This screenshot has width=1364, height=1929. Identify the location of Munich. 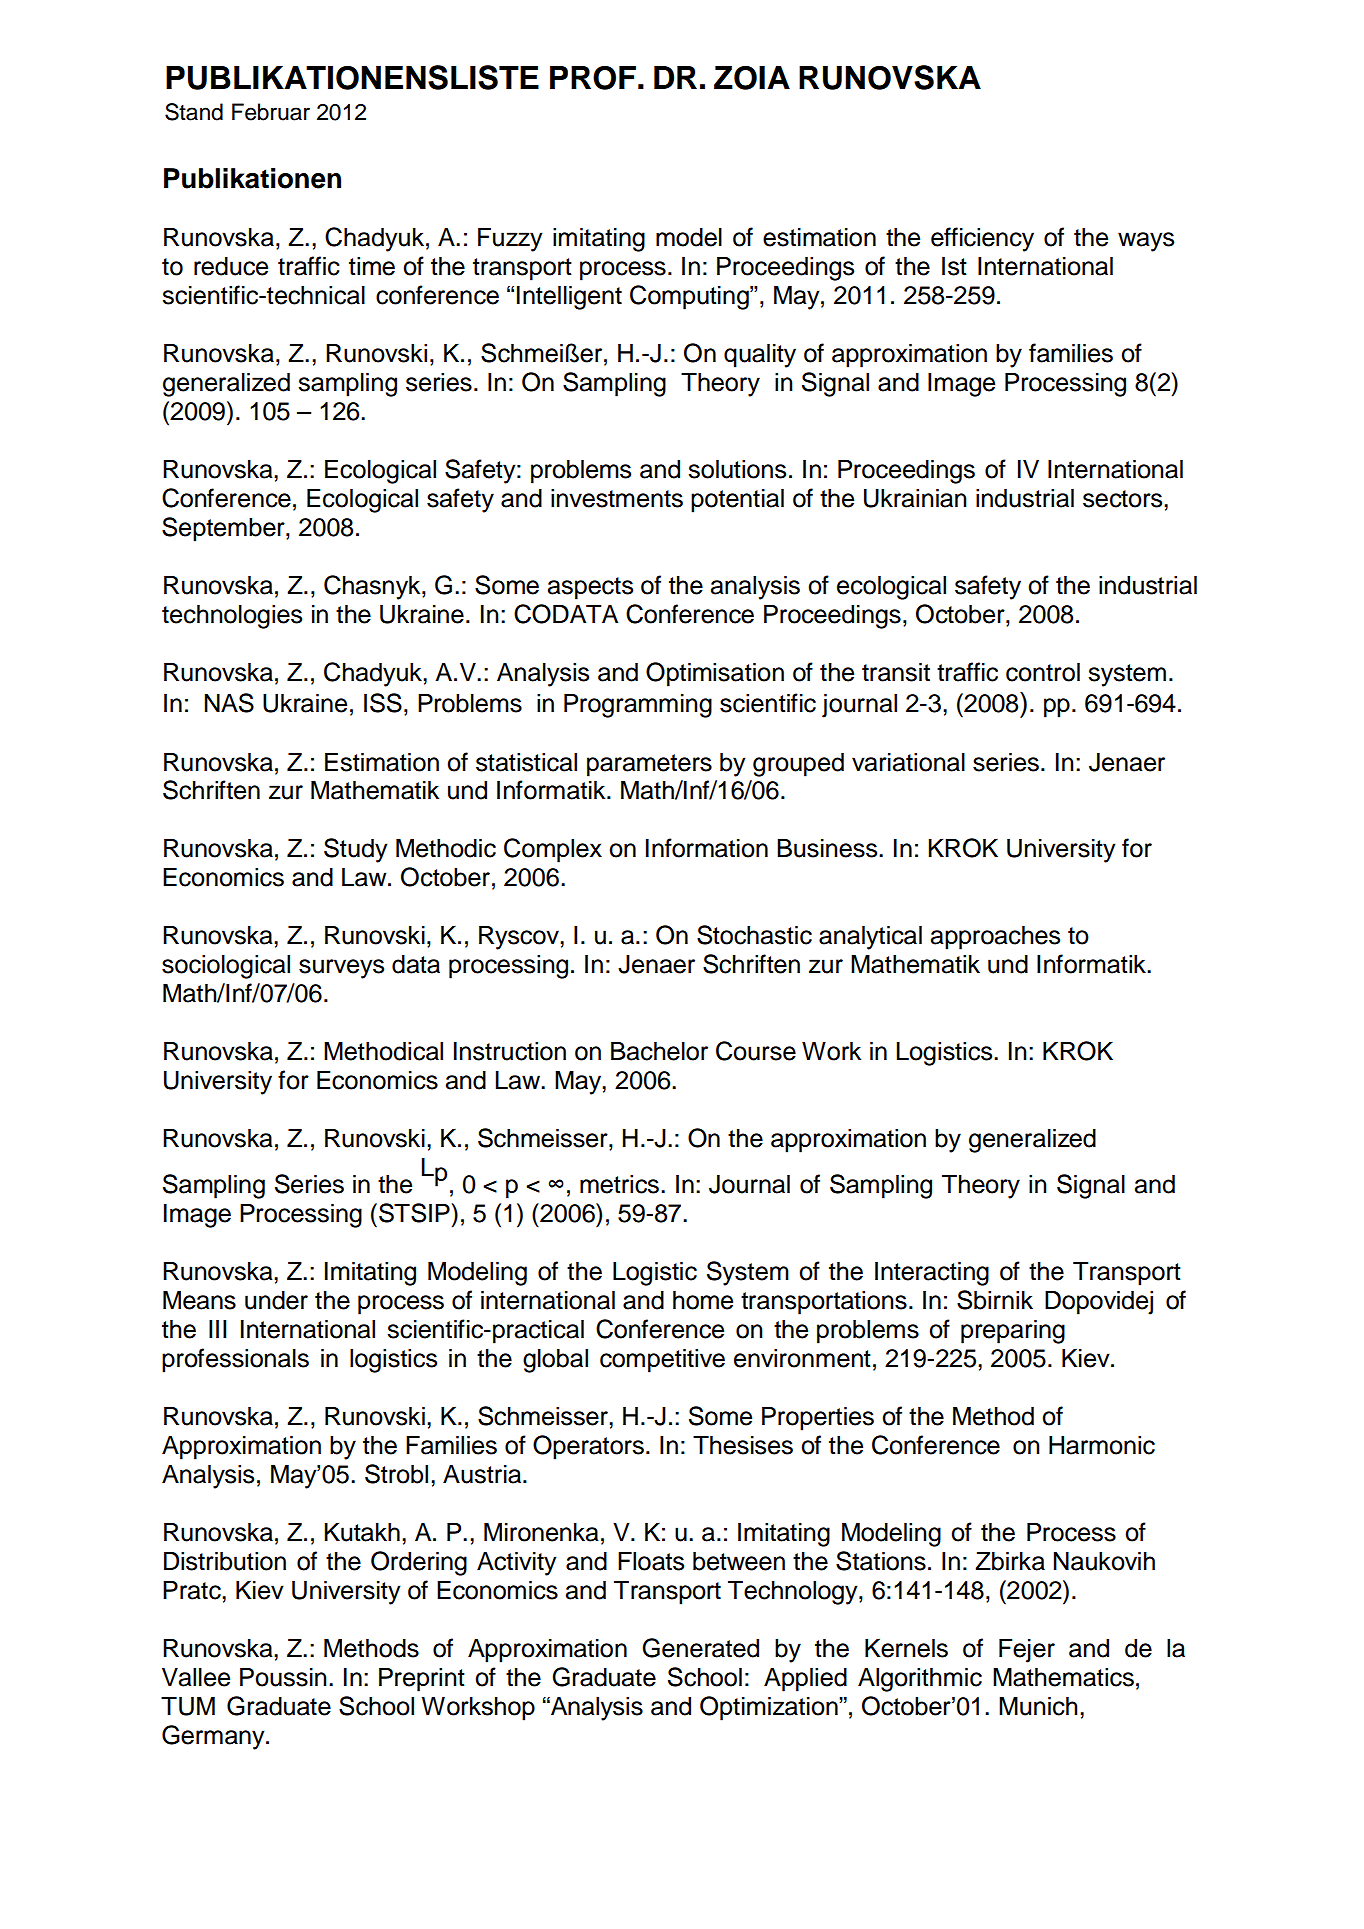
(1038, 1706).
